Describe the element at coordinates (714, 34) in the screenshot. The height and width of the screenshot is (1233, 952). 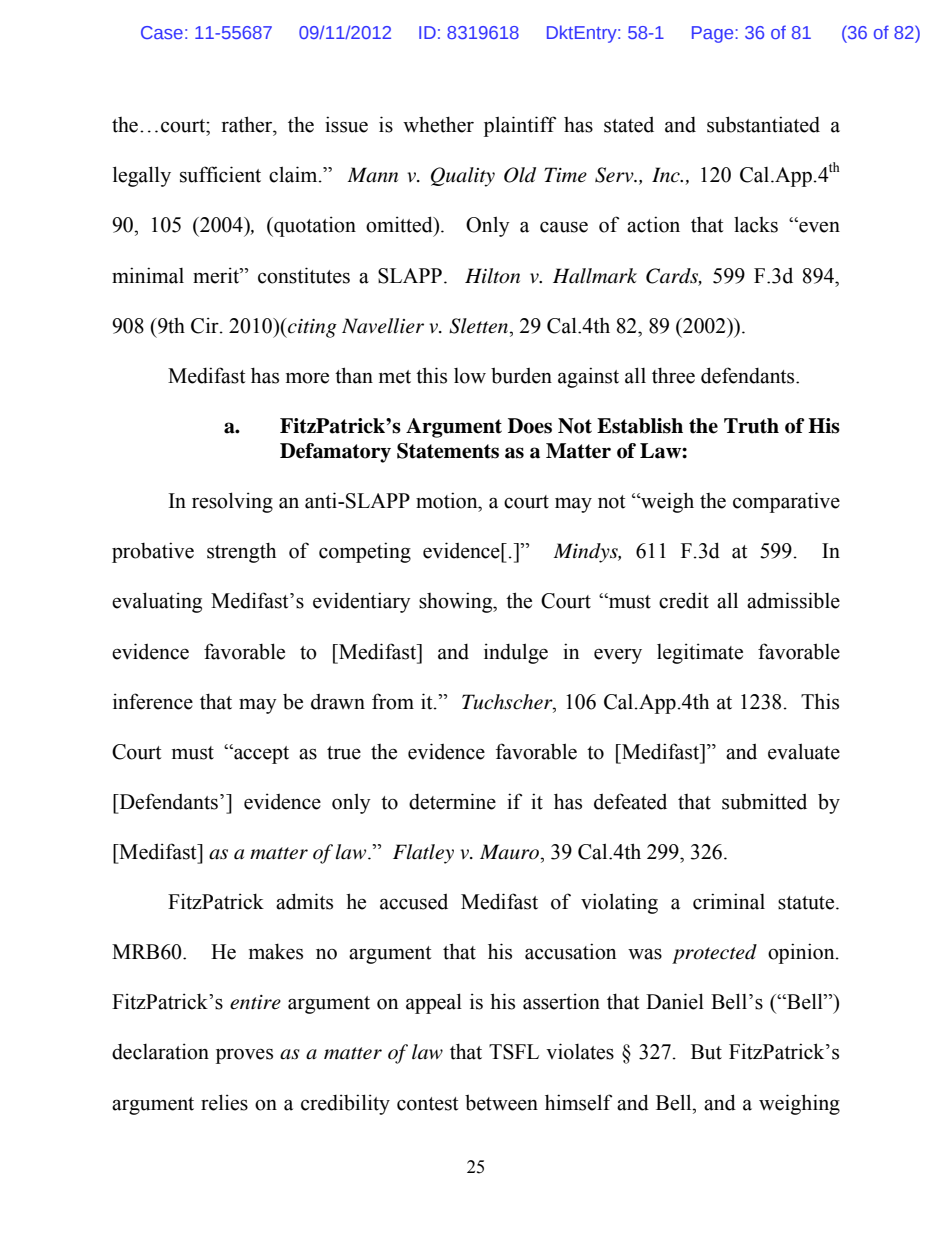
I see `Page` at that location.
